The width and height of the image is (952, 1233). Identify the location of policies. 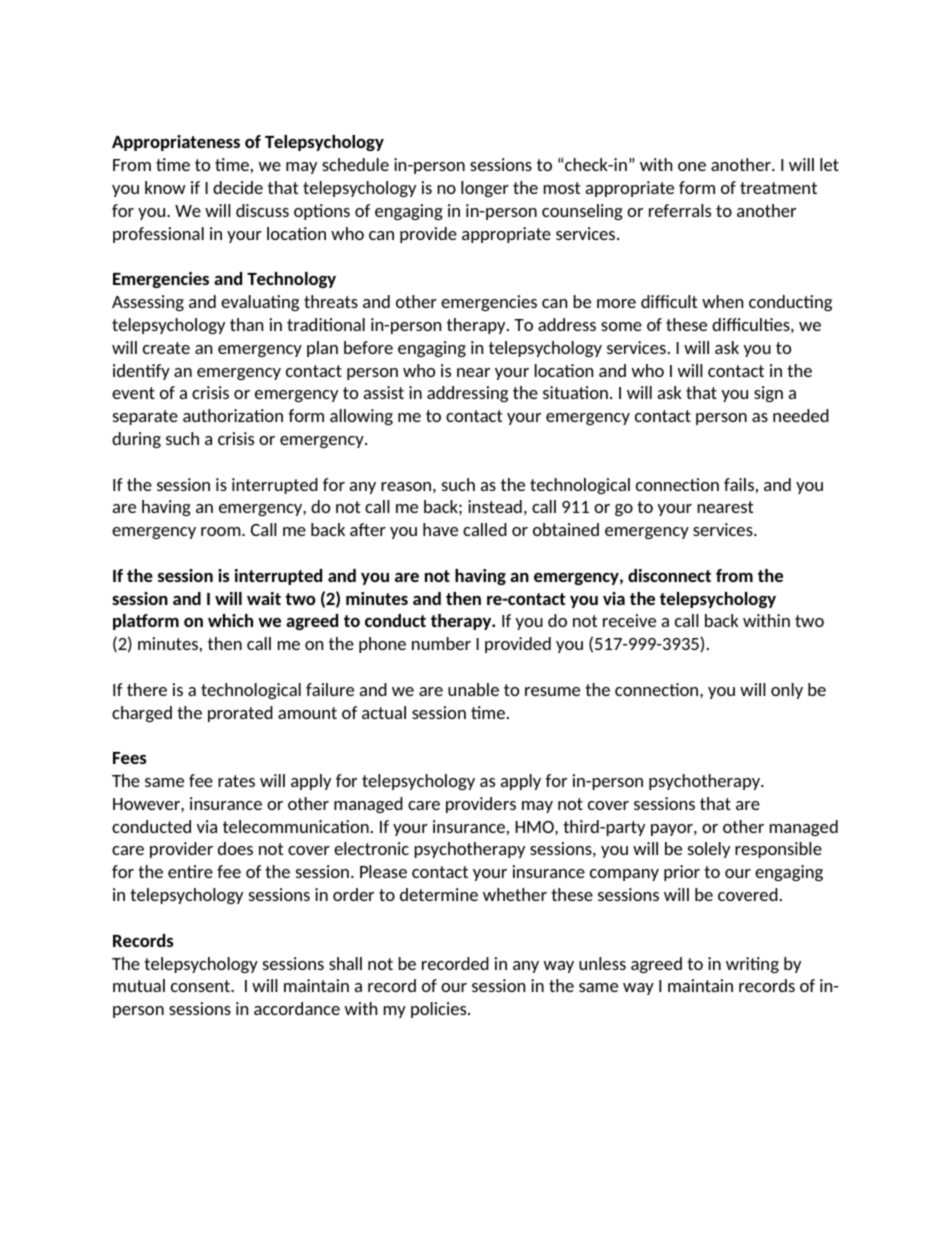
(440, 1010).
